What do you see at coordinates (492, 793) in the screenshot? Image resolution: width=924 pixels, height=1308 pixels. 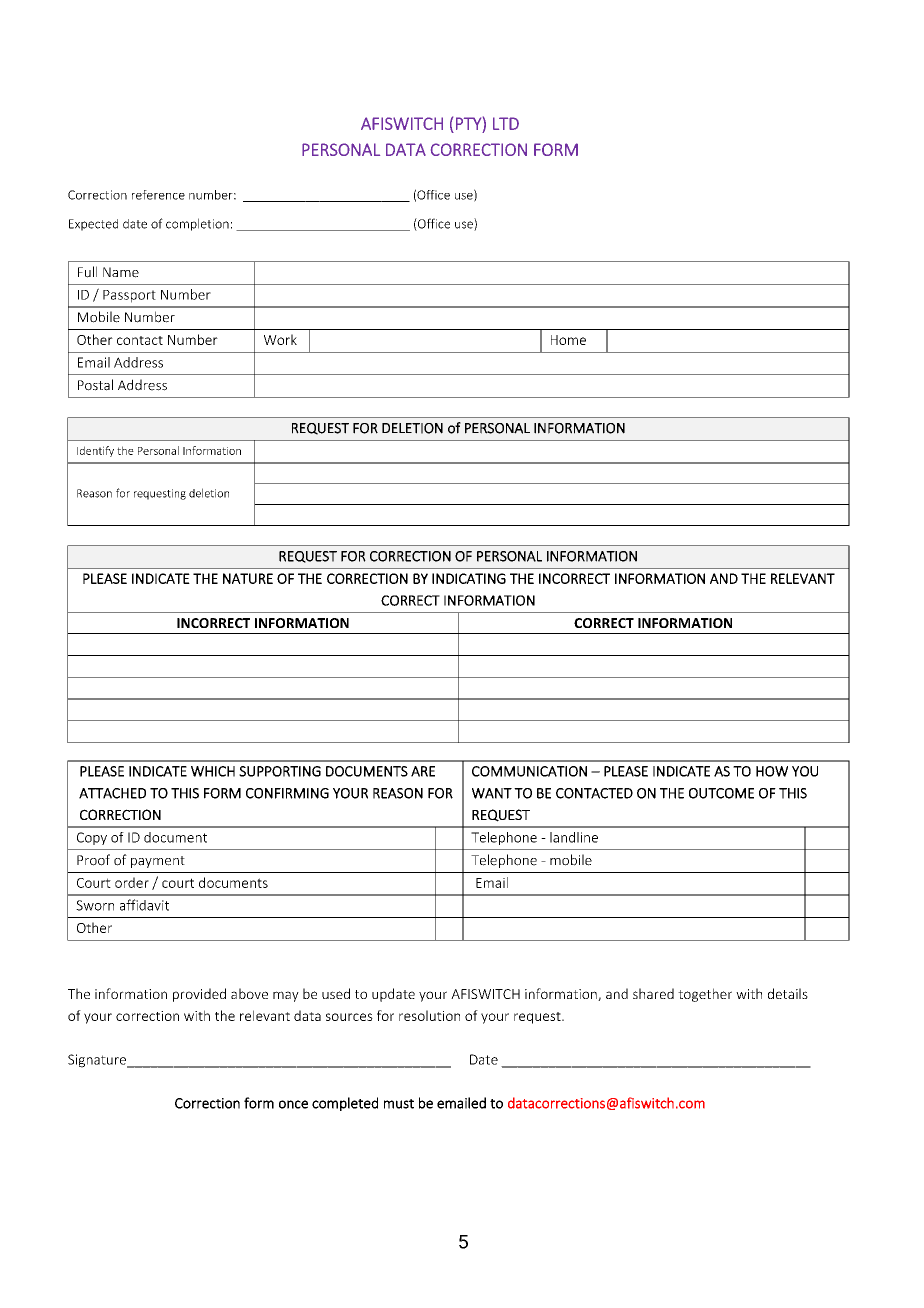 I see `WANT` at bounding box center [492, 793].
